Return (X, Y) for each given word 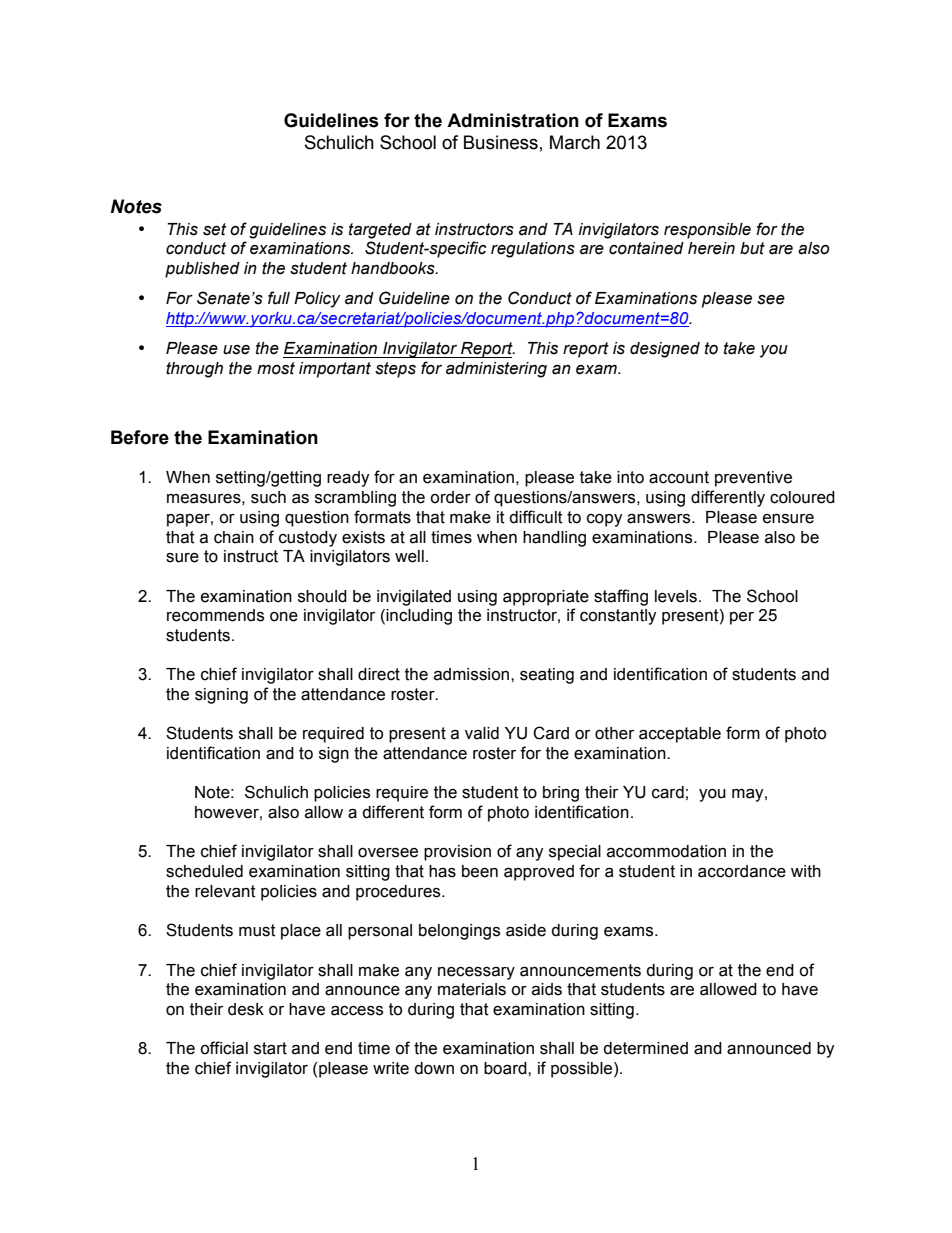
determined (645, 1048)
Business (501, 142)
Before (140, 437)
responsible (707, 231)
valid (482, 733)
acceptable (680, 735)
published (202, 270)
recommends (215, 615)
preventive (753, 479)
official (224, 1048)
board (506, 1068)
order (450, 497)
